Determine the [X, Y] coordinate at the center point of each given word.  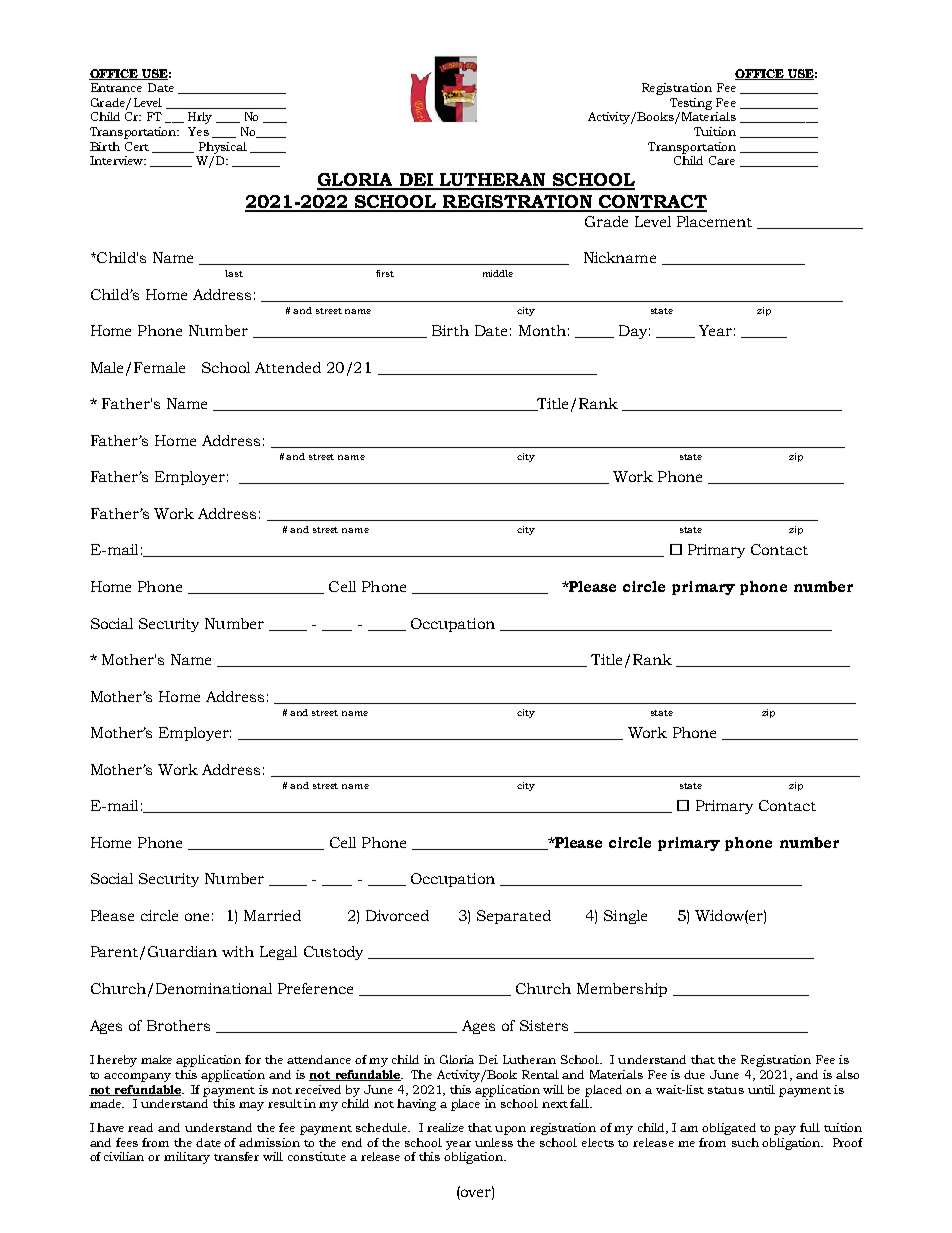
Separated [514, 917]
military [187, 1158]
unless [494, 1142]
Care [722, 160]
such [745, 1142]
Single [625, 917]
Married [272, 915]
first [385, 273]
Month [542, 330]
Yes [198, 131]
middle [498, 273]
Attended [288, 367]
